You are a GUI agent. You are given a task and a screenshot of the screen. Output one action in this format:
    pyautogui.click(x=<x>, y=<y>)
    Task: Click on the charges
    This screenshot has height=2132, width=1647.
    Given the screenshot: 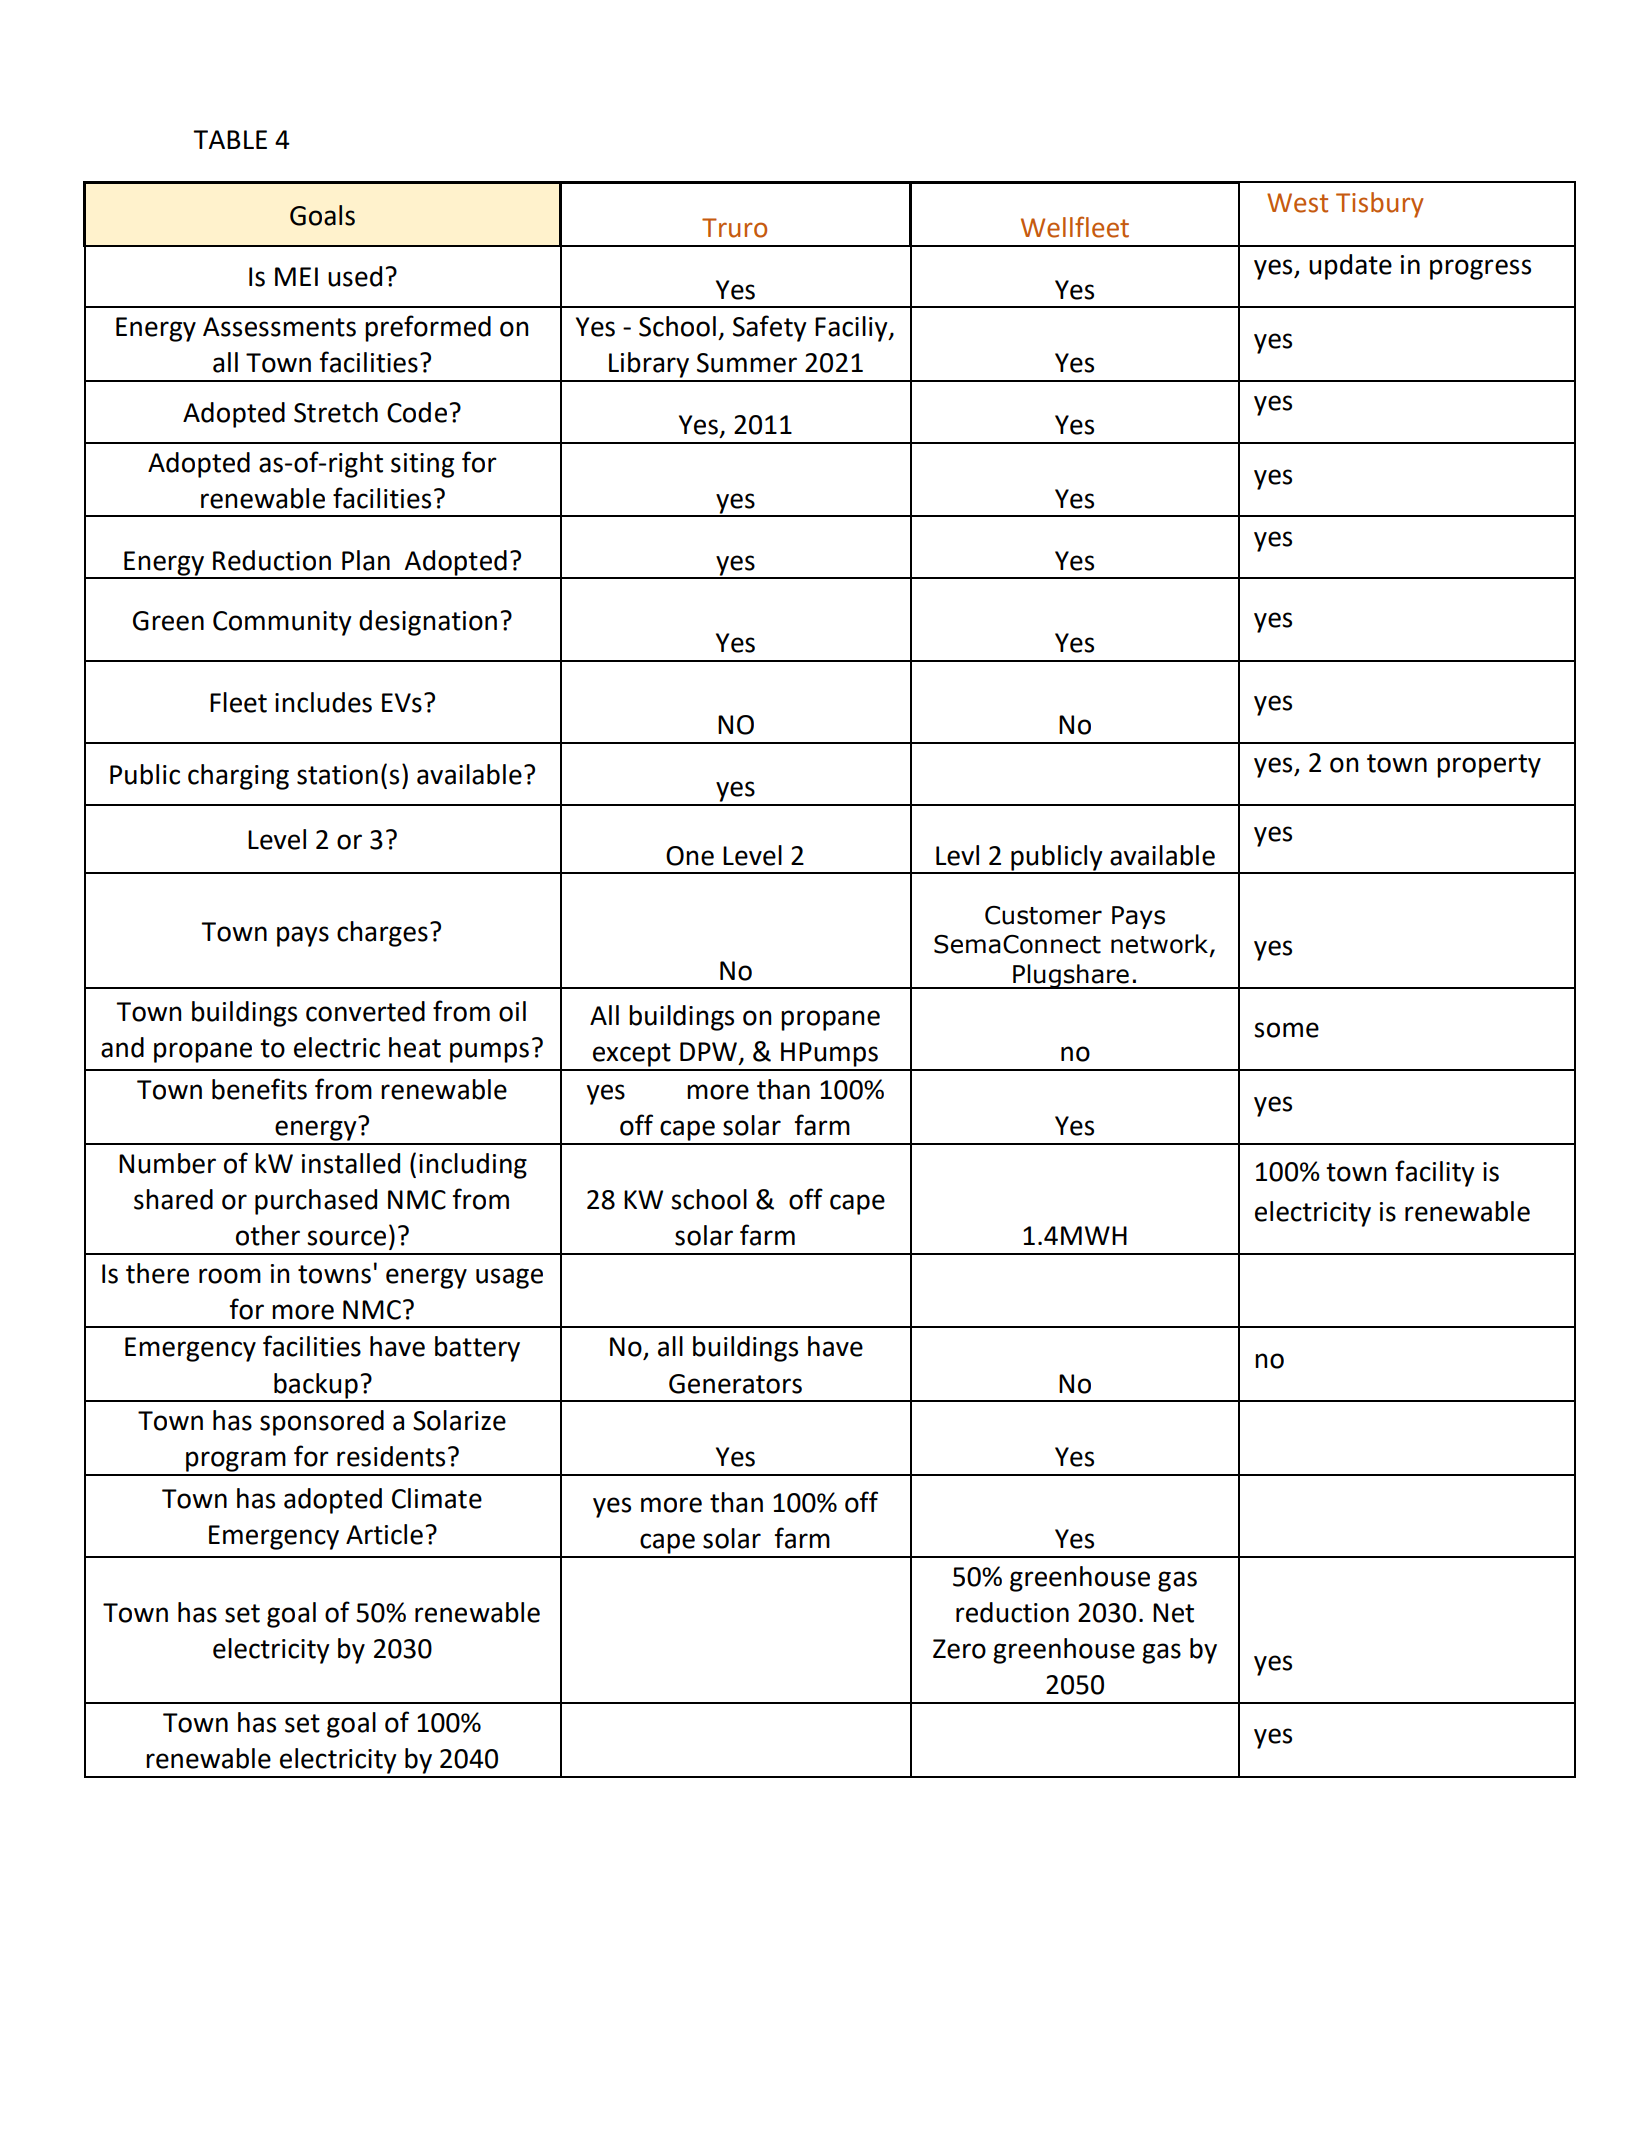 What is the action you would take?
    pyautogui.click(x=382, y=934)
